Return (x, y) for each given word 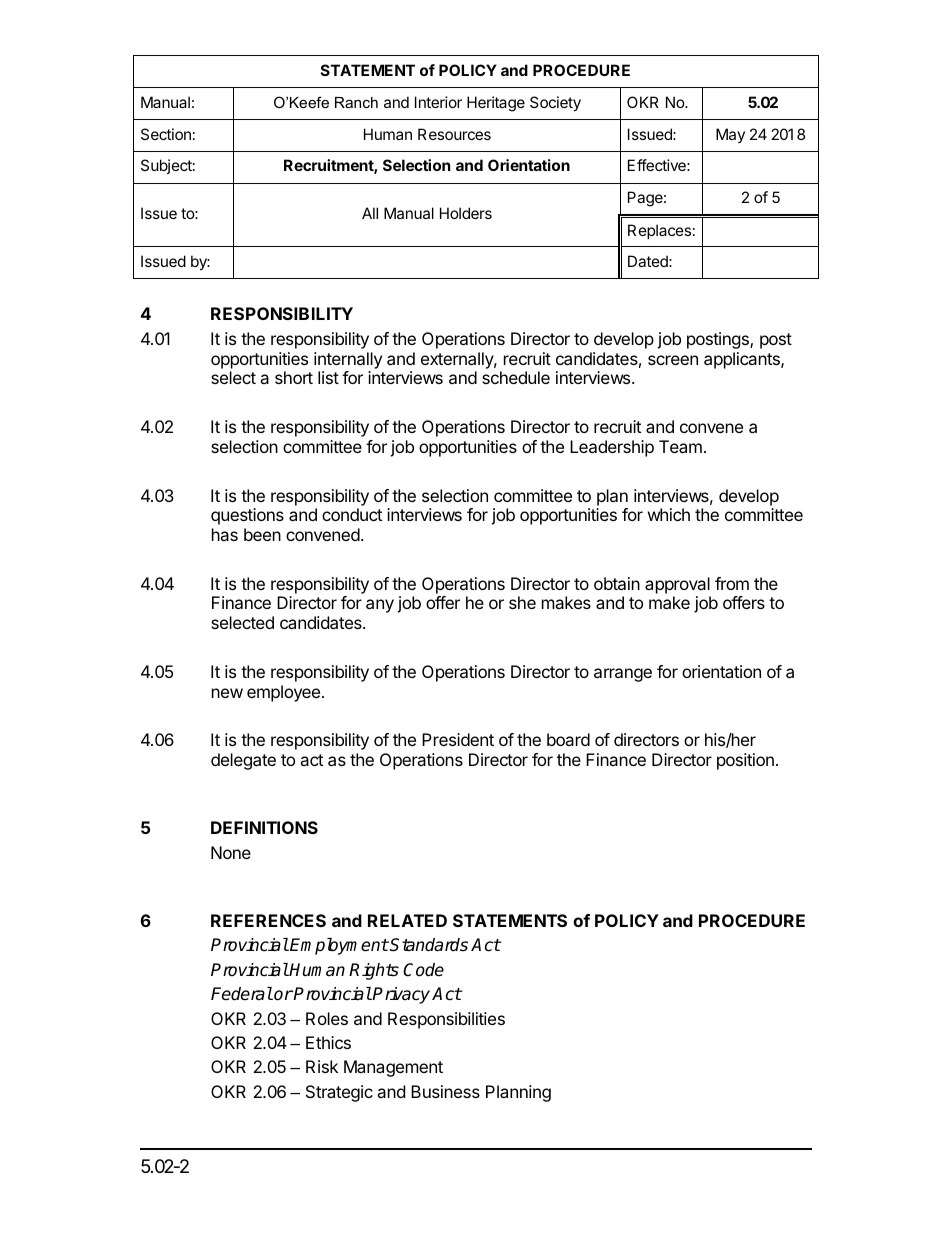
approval (677, 585)
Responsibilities (446, 1020)
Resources (454, 134)
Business (445, 1091)
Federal (242, 994)
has (225, 534)
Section (166, 134)
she (522, 602)
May (730, 135)
